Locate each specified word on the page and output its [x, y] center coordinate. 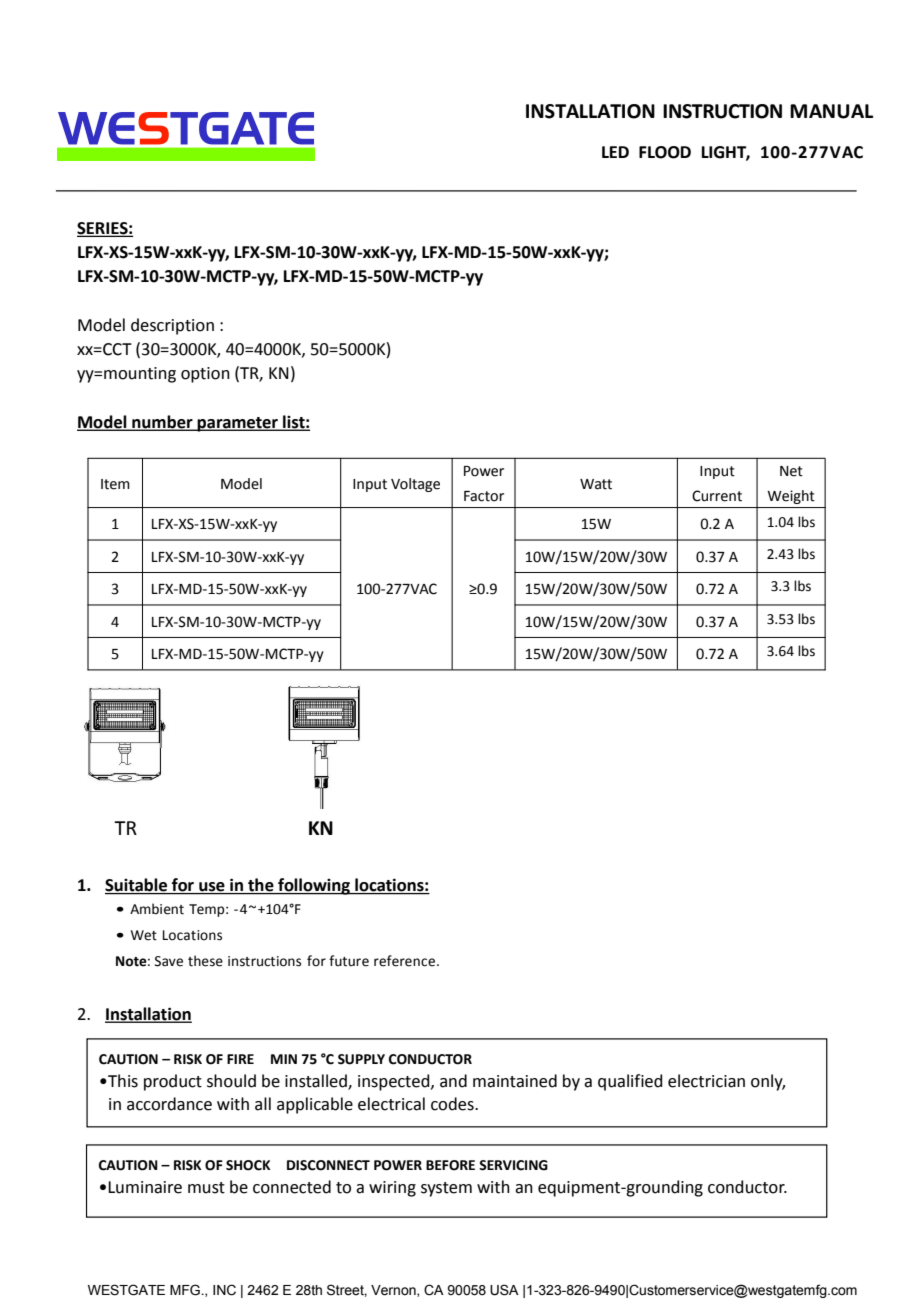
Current [717, 496]
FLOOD [665, 152]
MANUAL [831, 111]
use [212, 888]
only [768, 1082]
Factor [484, 496]
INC [224, 1290]
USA [504, 1290]
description [172, 326]
